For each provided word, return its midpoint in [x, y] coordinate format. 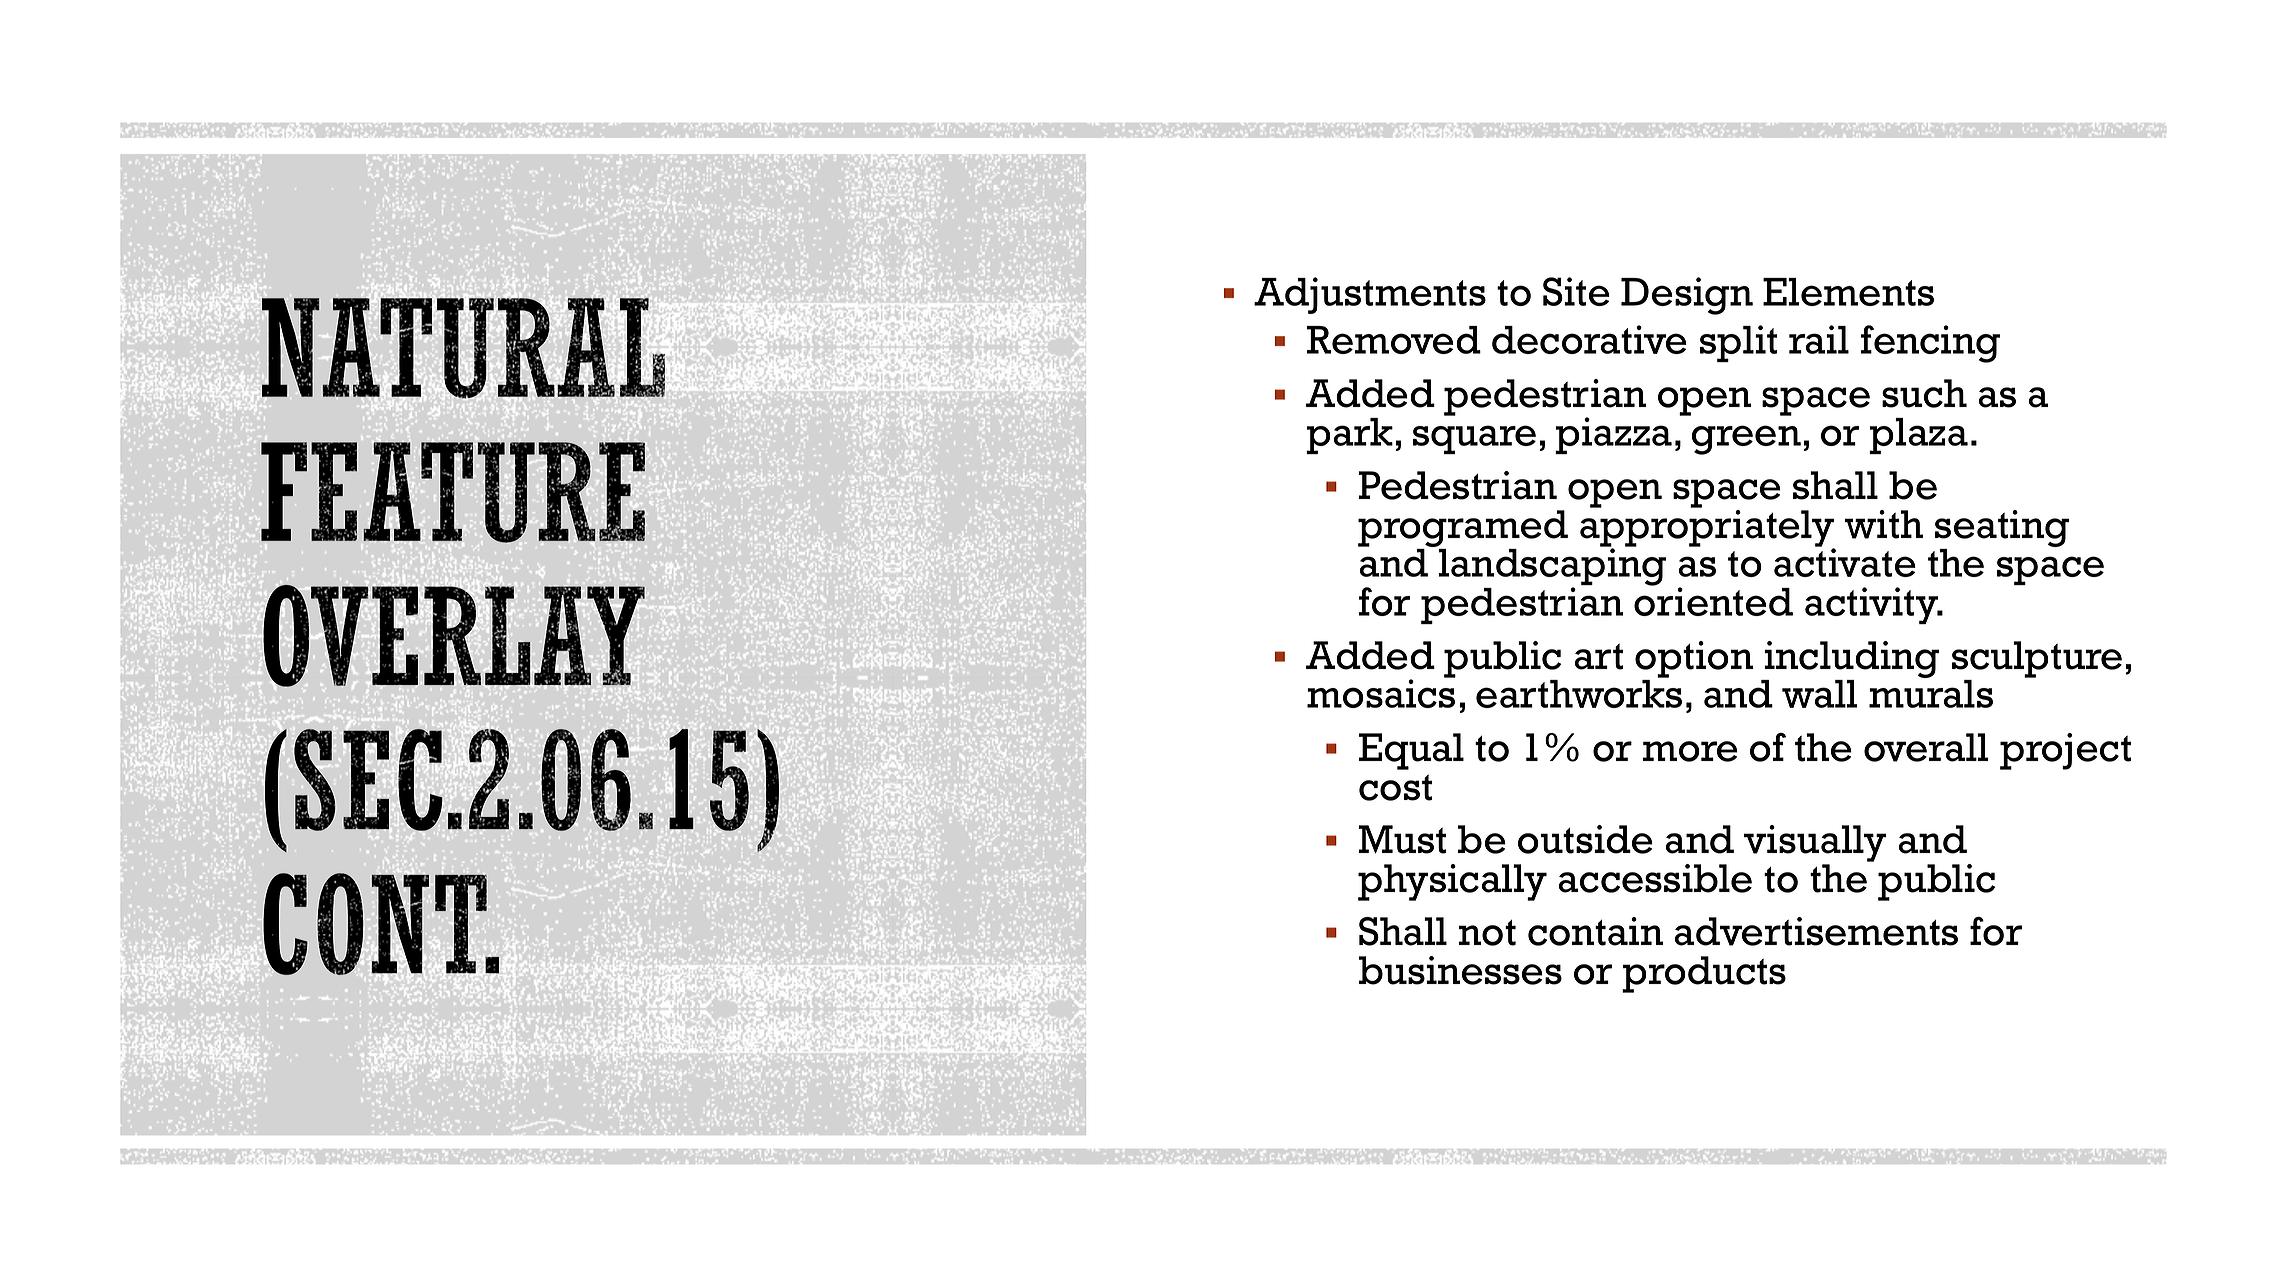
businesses [1460, 970]
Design [1687, 296]
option [1694, 659]
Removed [1394, 340]
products [1704, 974]
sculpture [2037, 659]
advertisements [1816, 931]
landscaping [1551, 567]
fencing [1930, 344]
